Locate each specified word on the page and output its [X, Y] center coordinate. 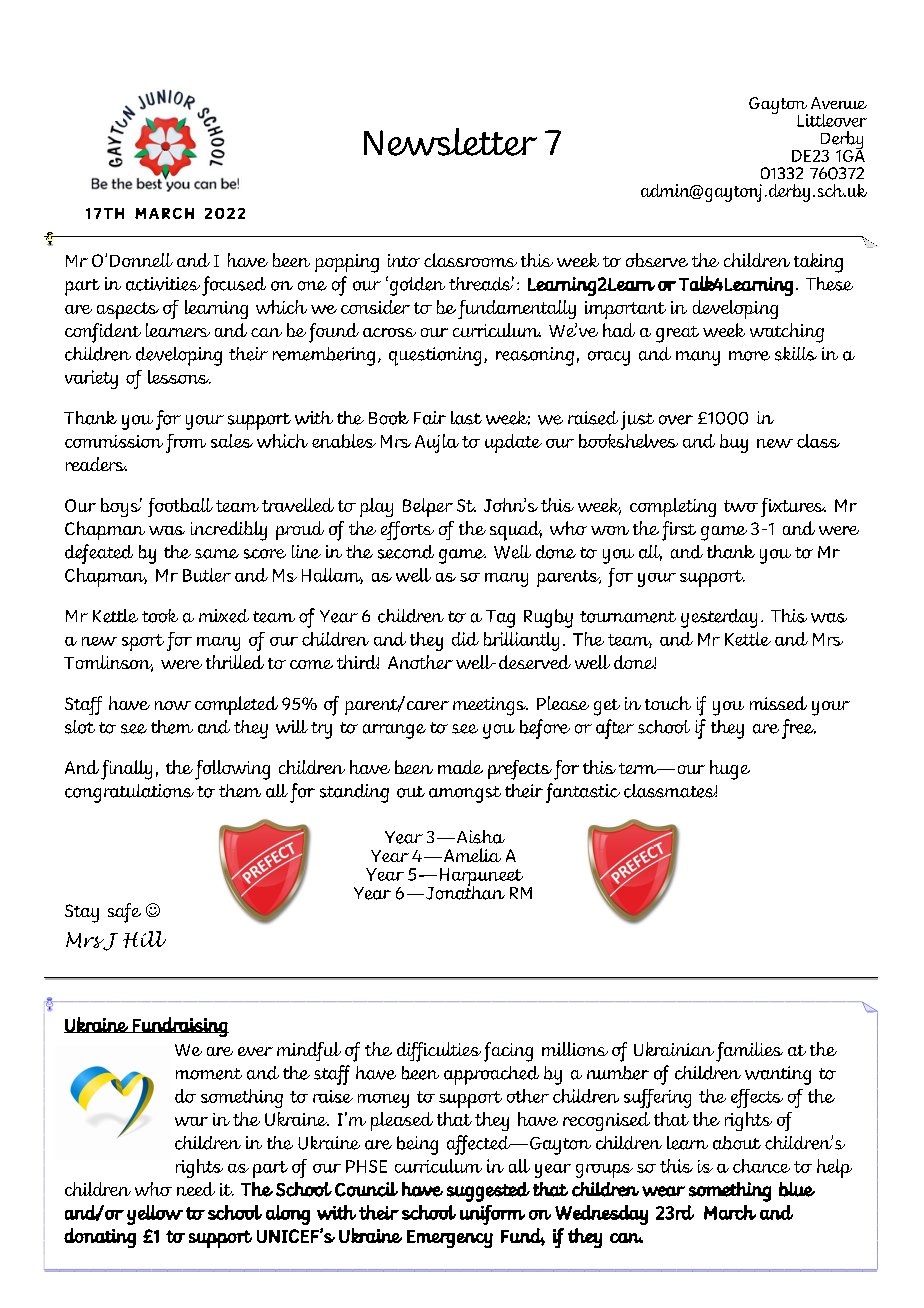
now [173, 705]
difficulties [439, 1052]
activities [163, 284]
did [465, 639]
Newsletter [450, 142]
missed [778, 703]
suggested [488, 1192]
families [749, 1052]
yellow [155, 1215]
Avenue [839, 103]
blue [797, 1189]
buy [734, 443]
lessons [179, 377]
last [466, 418]
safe [124, 913]
